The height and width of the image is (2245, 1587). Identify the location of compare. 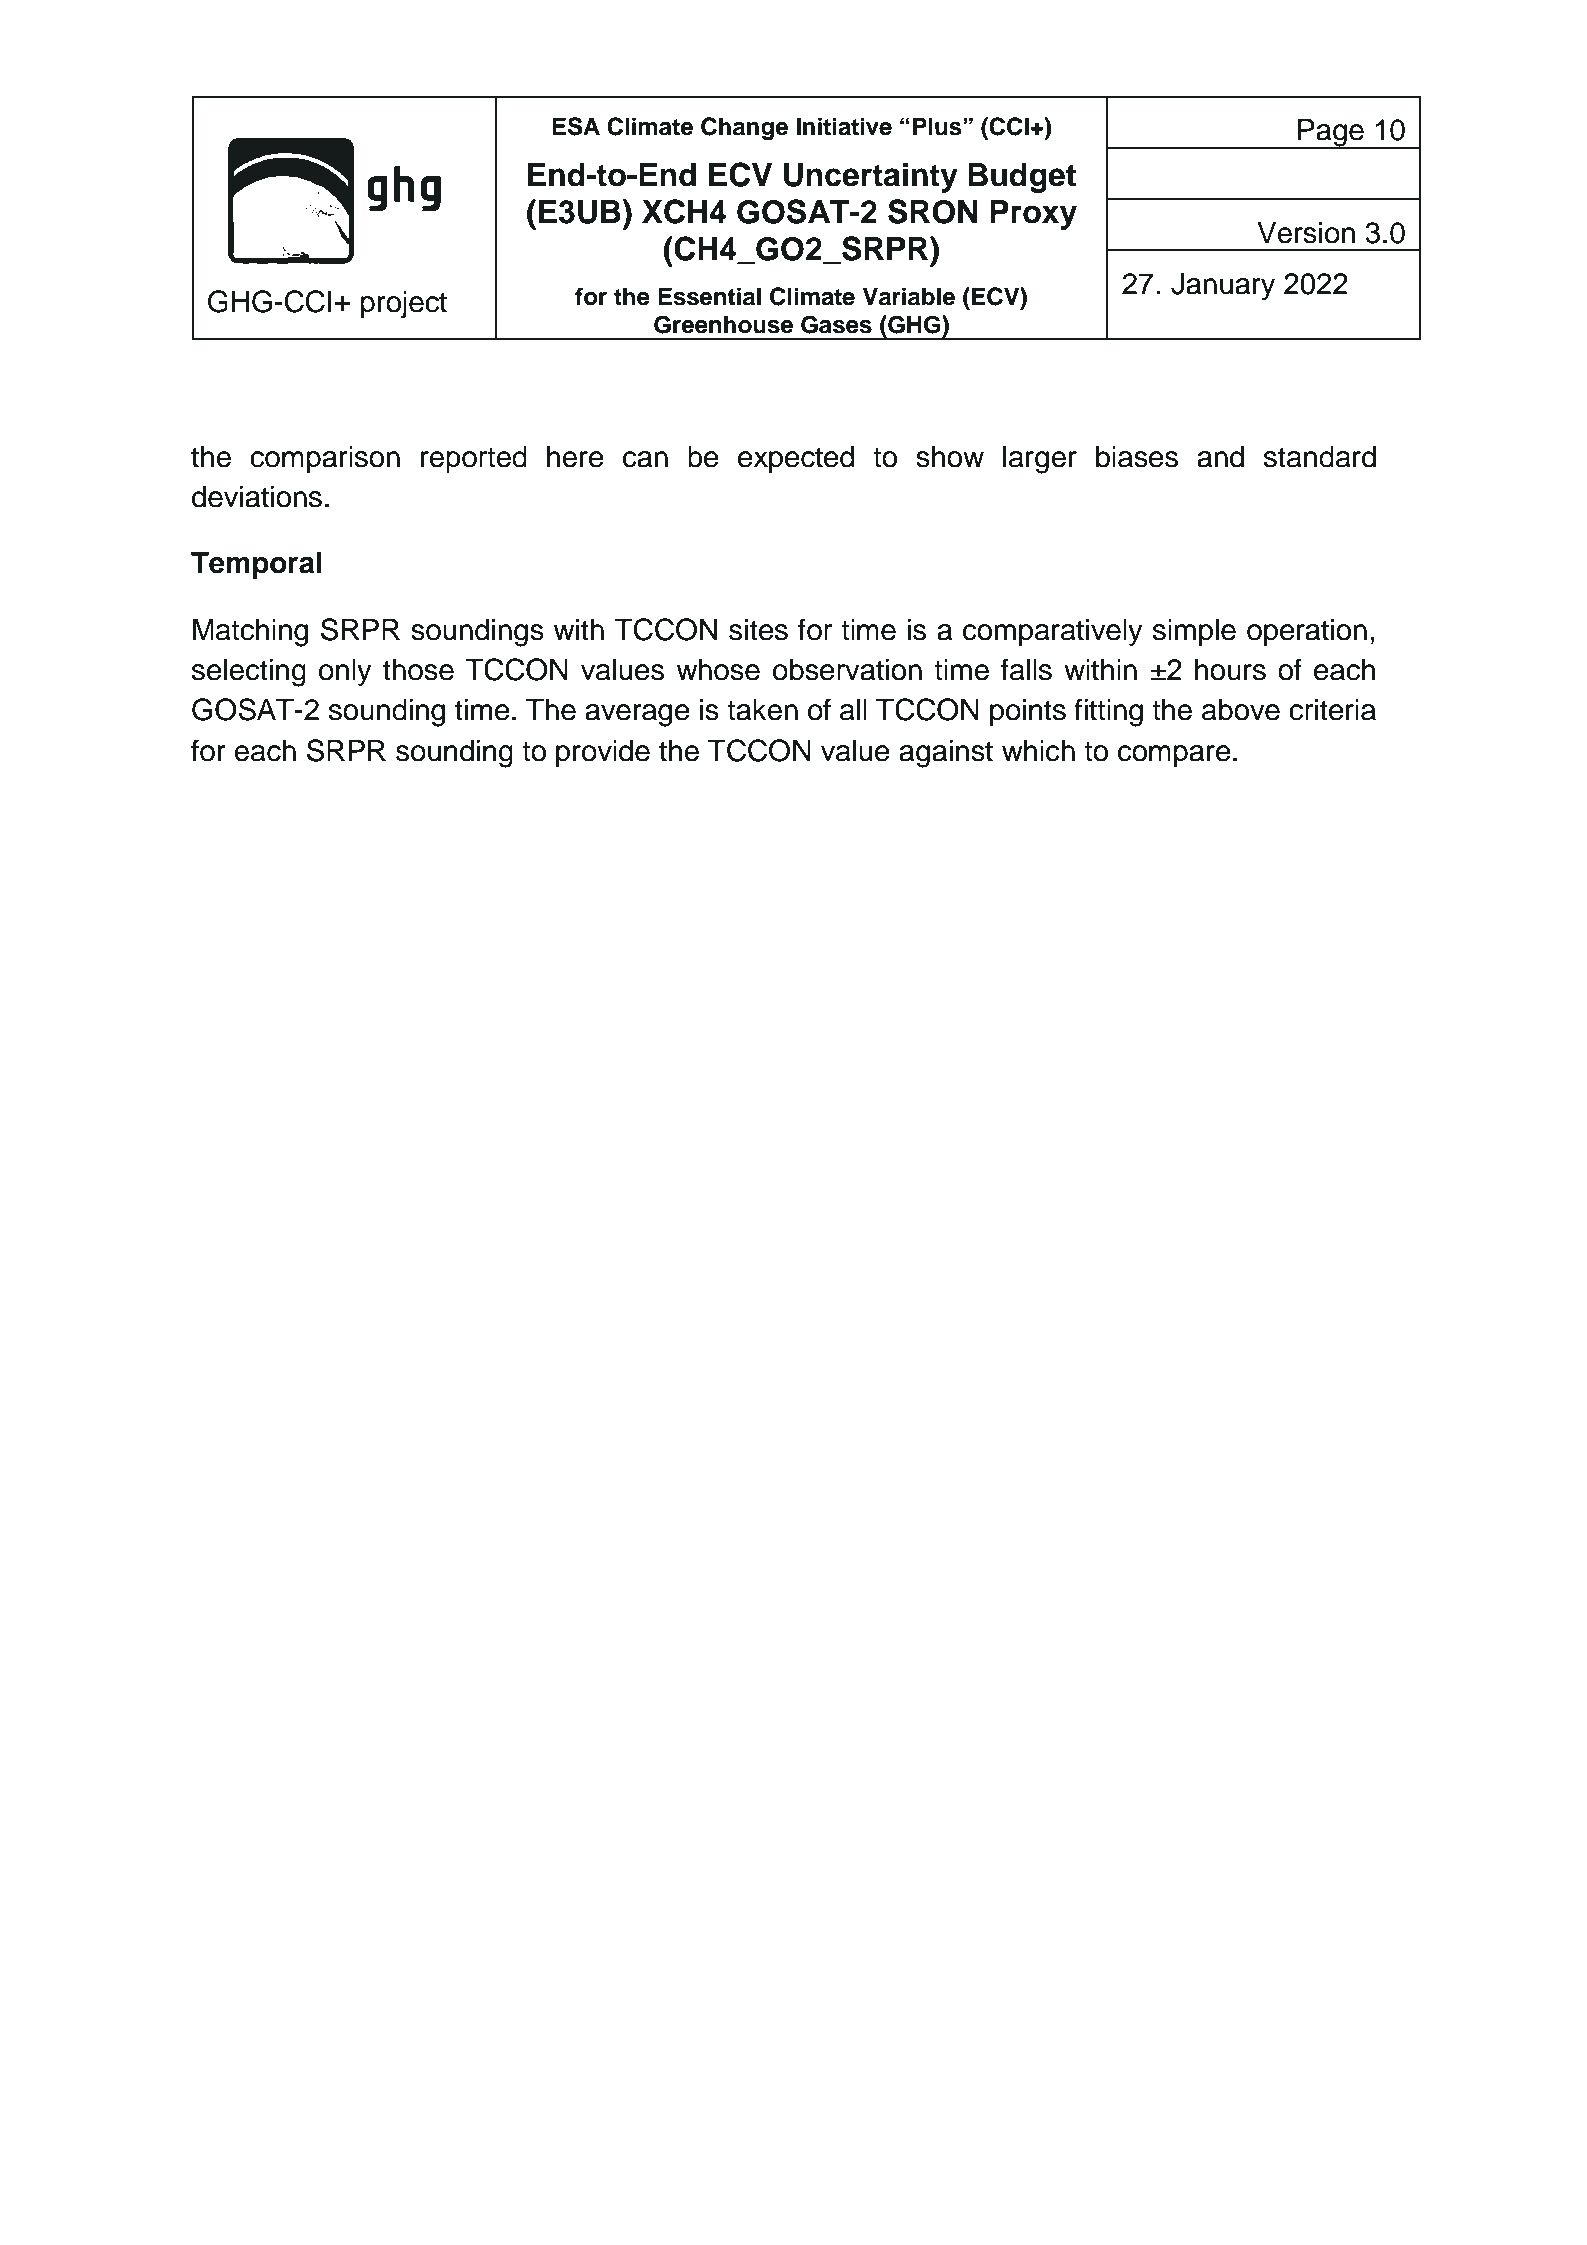
(1174, 756).
